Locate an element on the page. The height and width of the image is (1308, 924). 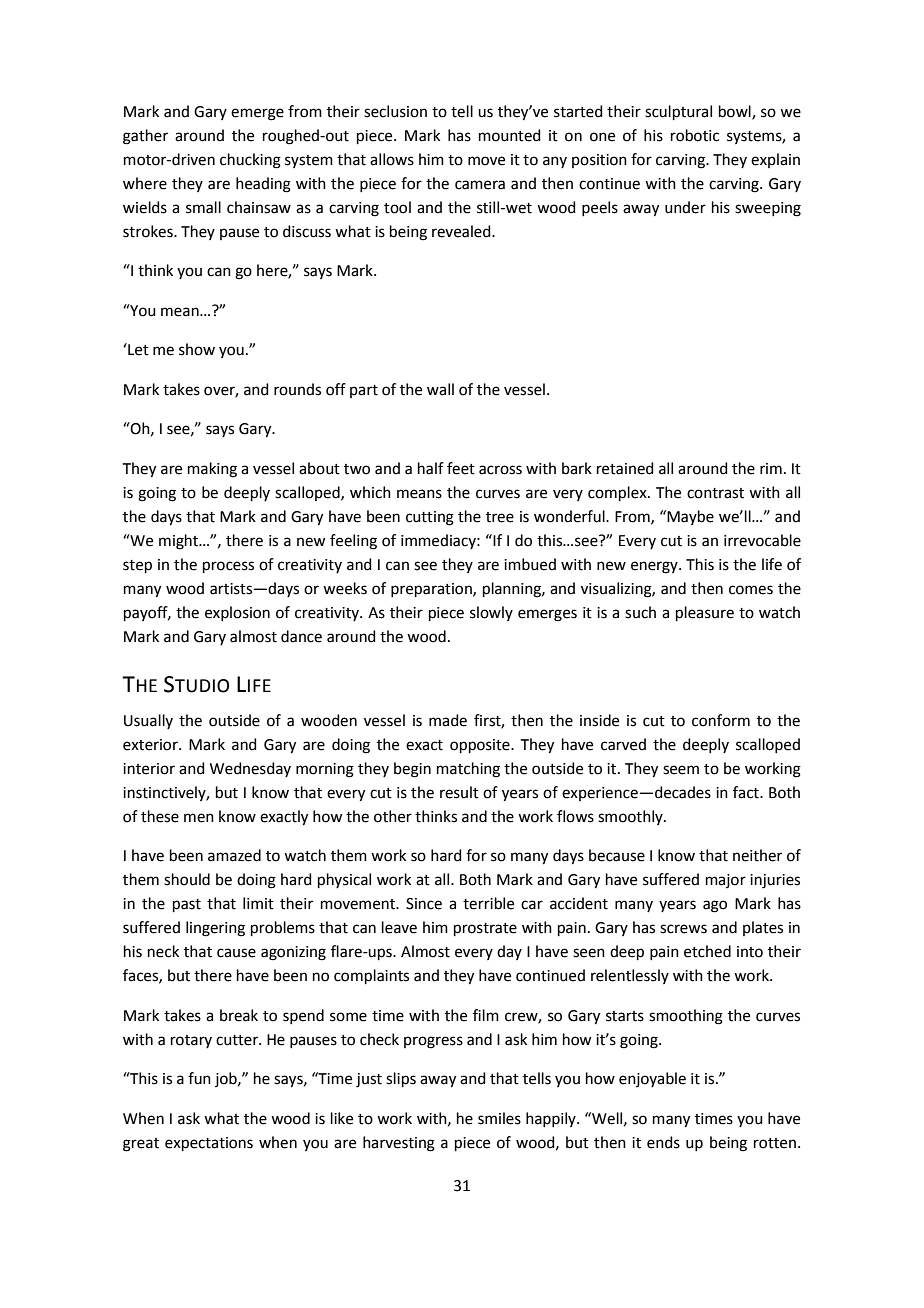
expectations is located at coordinates (209, 1144).
